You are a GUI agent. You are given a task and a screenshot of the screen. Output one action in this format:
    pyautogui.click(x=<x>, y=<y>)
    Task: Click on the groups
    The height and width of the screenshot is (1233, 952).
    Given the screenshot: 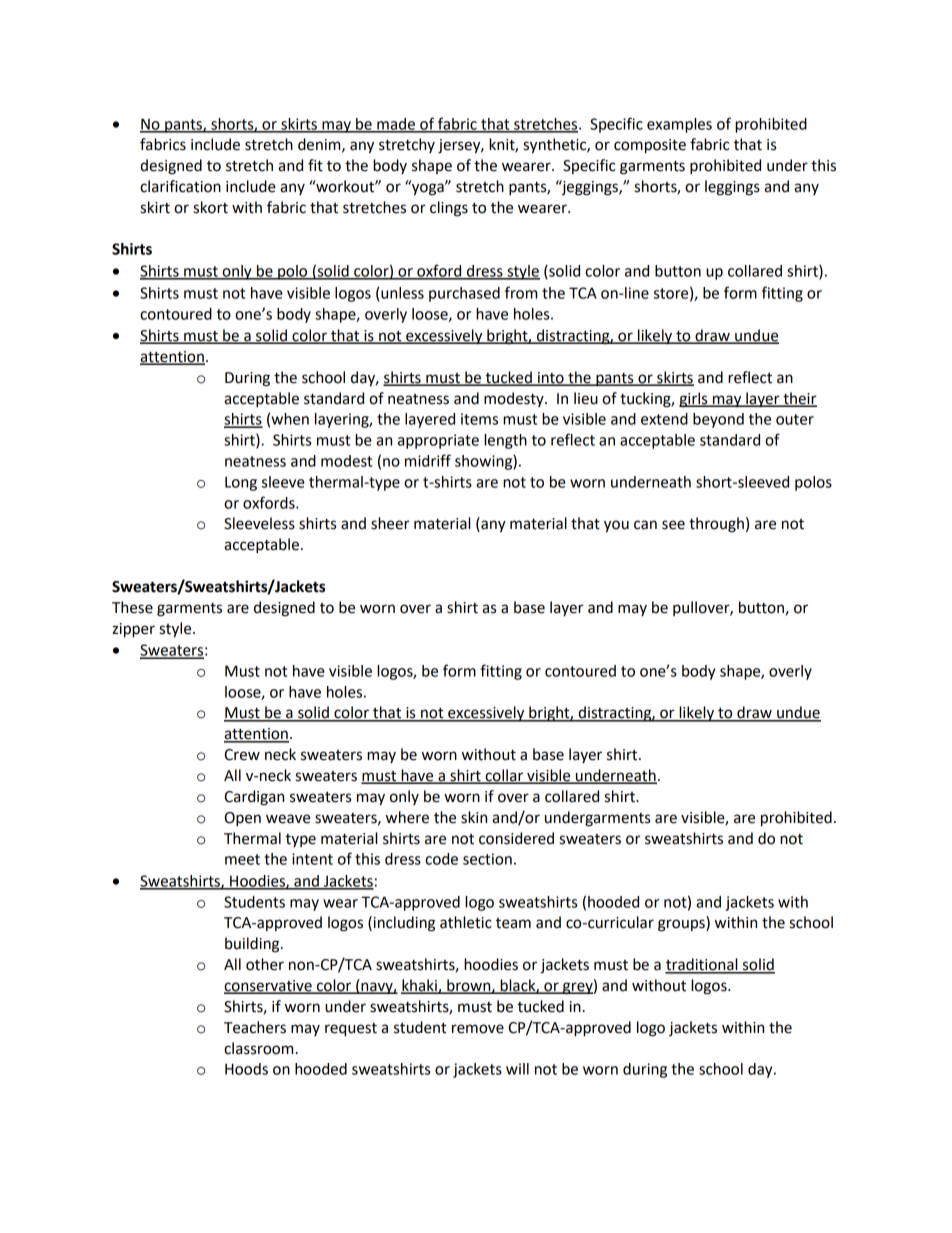 What is the action you would take?
    pyautogui.click(x=682, y=925)
